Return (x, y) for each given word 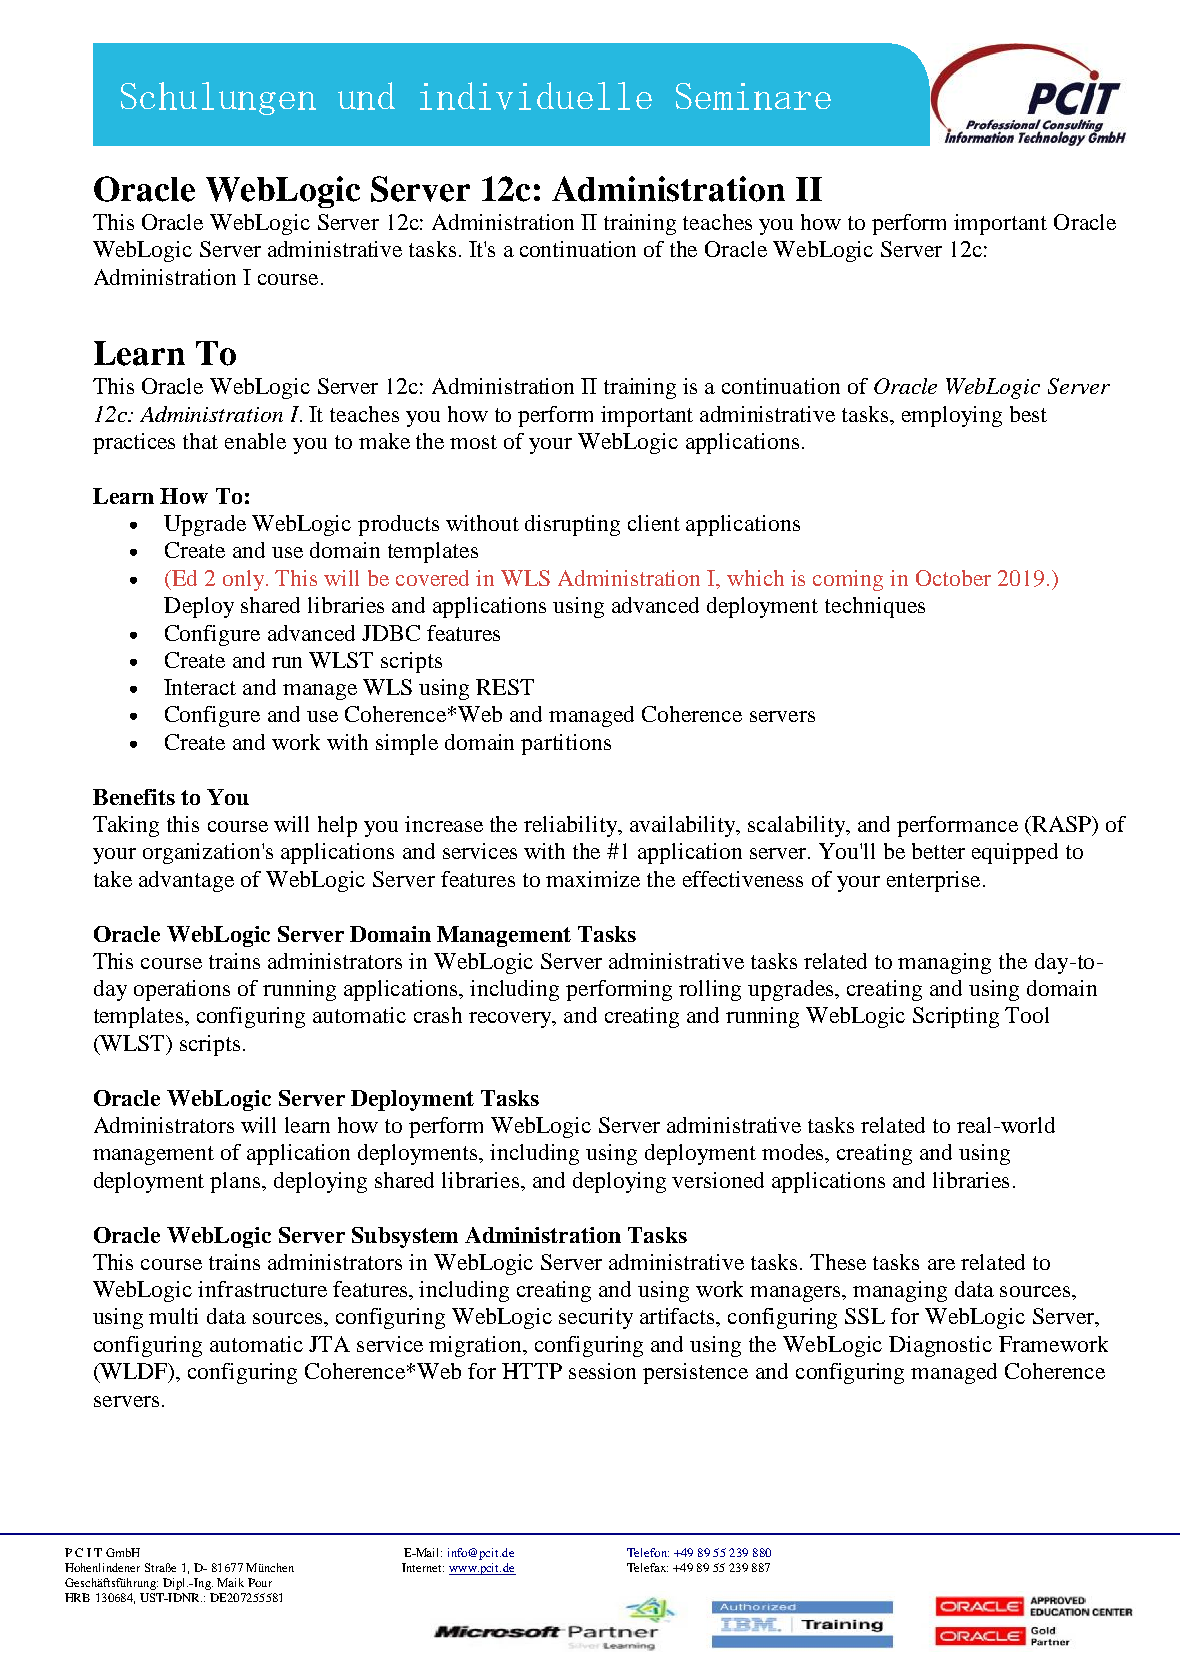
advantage (186, 881)
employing (952, 416)
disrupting (572, 525)
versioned (718, 1180)
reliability (572, 826)
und (366, 96)
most (473, 442)
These (838, 1262)
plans (236, 1182)
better (938, 851)
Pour (260, 1582)
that (200, 441)
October (953, 578)
